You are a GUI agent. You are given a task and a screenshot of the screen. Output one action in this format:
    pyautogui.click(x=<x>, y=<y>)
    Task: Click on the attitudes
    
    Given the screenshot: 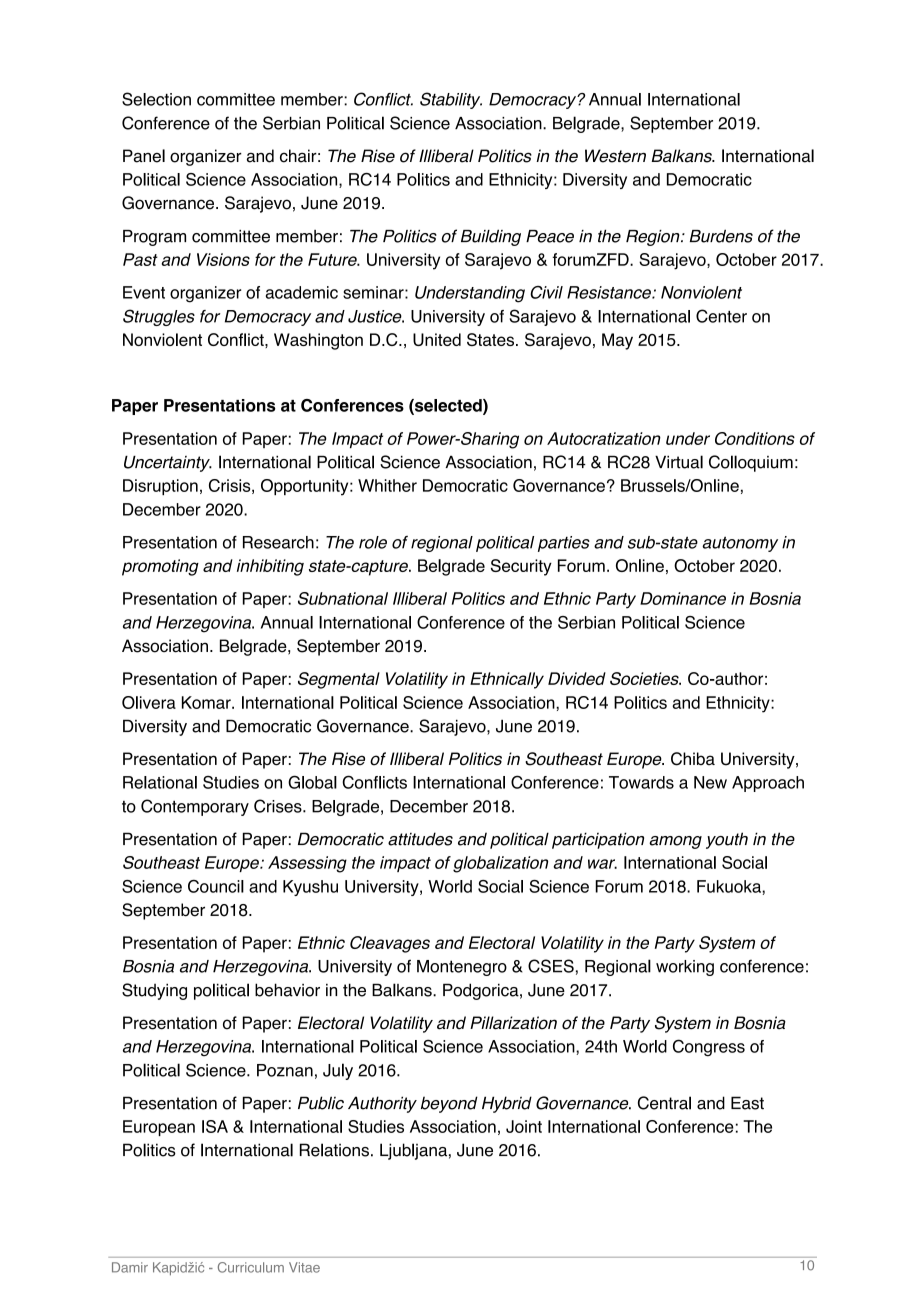 What is the action you would take?
    pyautogui.click(x=420, y=839)
